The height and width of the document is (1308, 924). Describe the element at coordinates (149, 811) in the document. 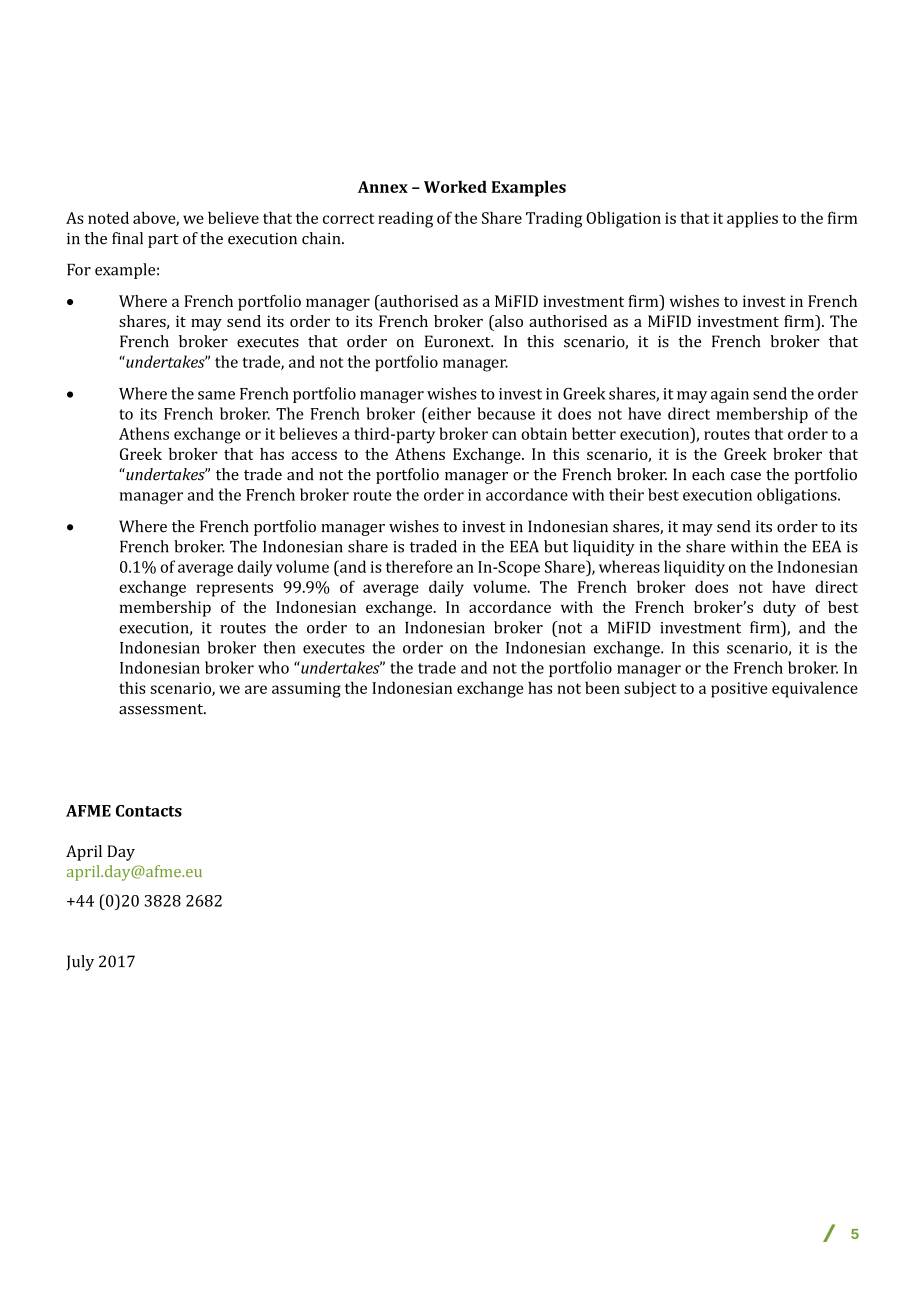

I see `Contacts` at that location.
